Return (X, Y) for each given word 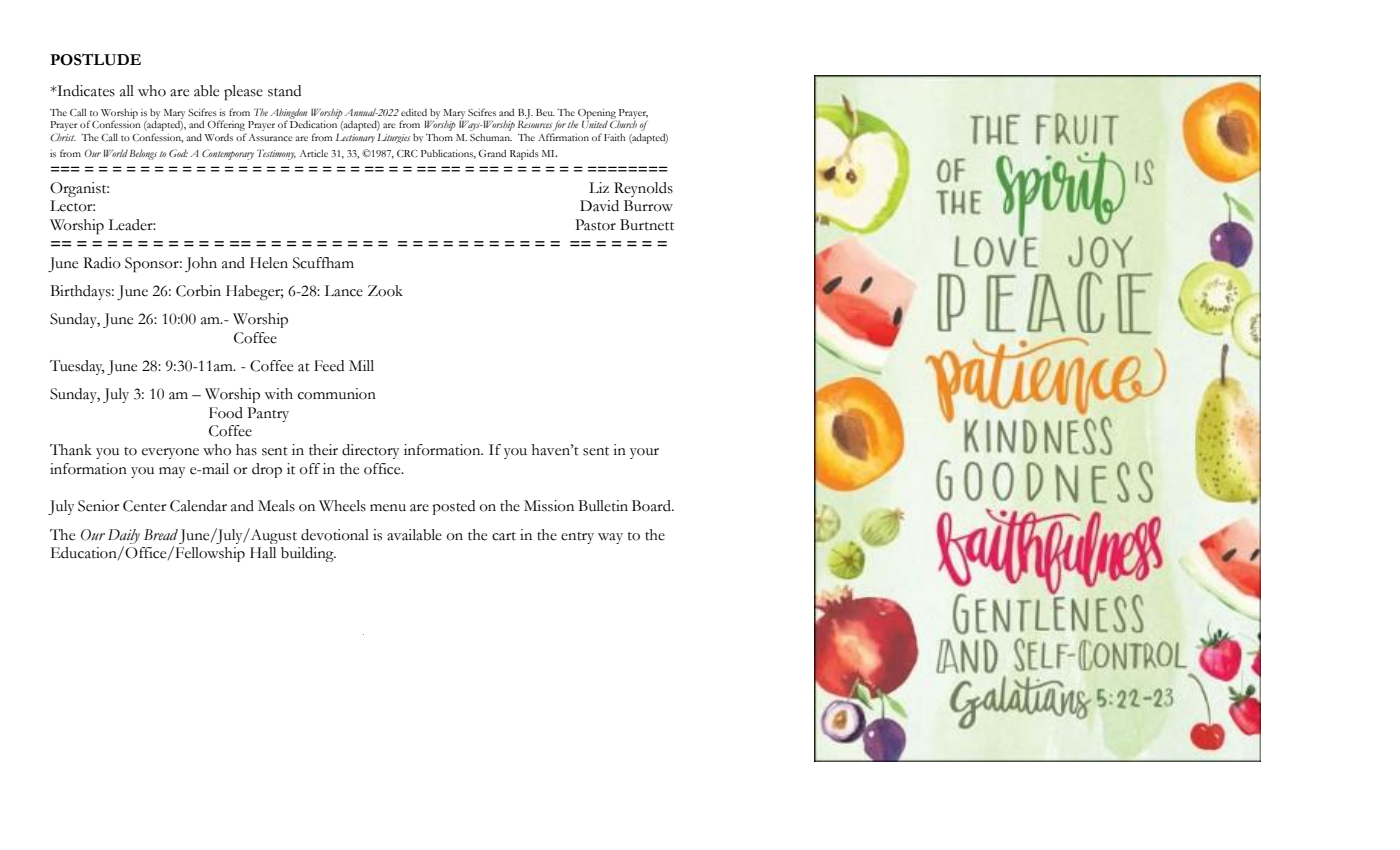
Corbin (198, 291)
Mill (361, 365)
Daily (124, 536)
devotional (335, 535)
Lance (343, 291)
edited (414, 112)
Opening (597, 115)
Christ (63, 137)
